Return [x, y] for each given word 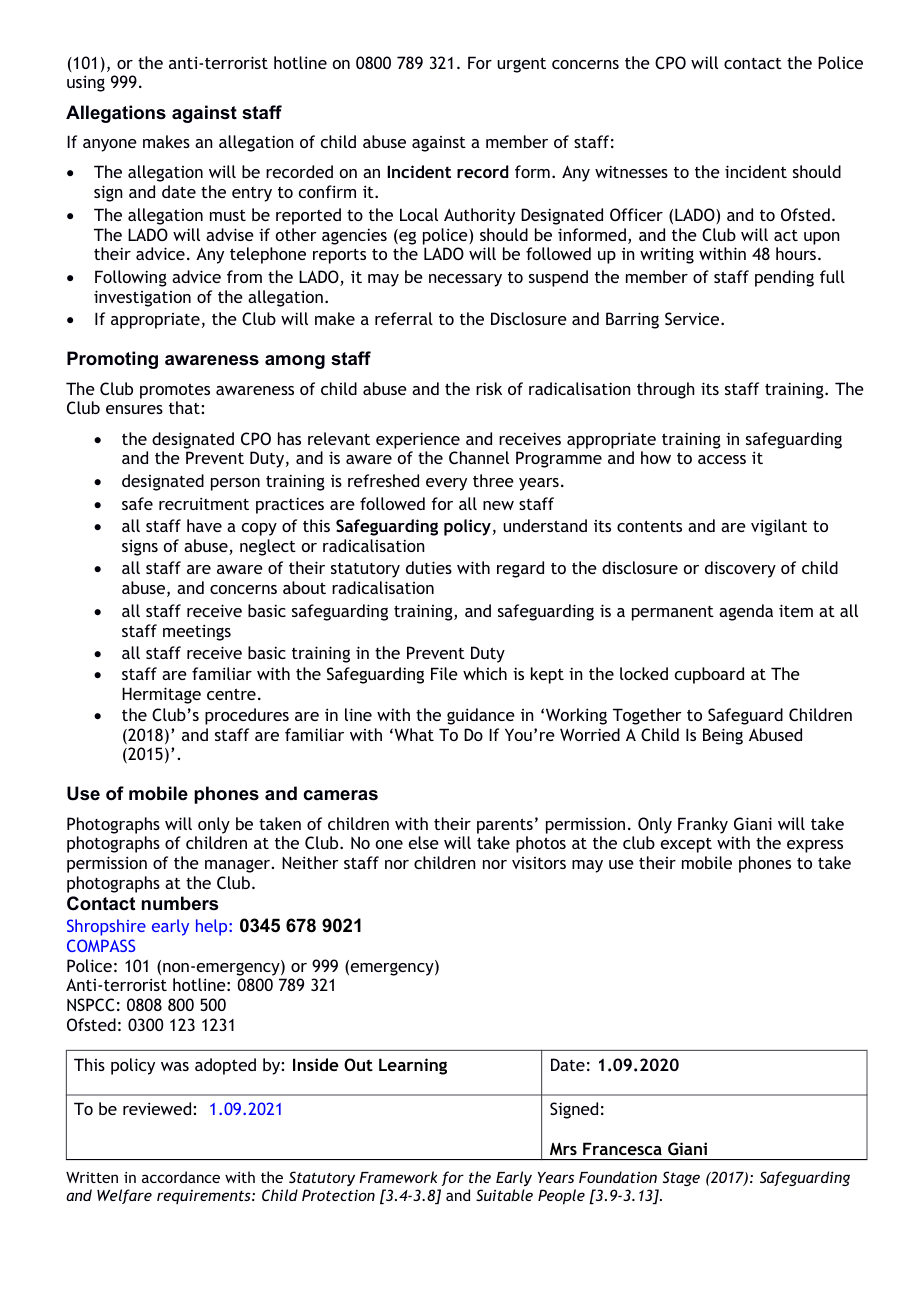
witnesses [631, 171]
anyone [110, 145]
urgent [521, 65]
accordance [181, 1177]
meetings [197, 632]
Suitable [504, 1195]
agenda [746, 612]
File [444, 673]
